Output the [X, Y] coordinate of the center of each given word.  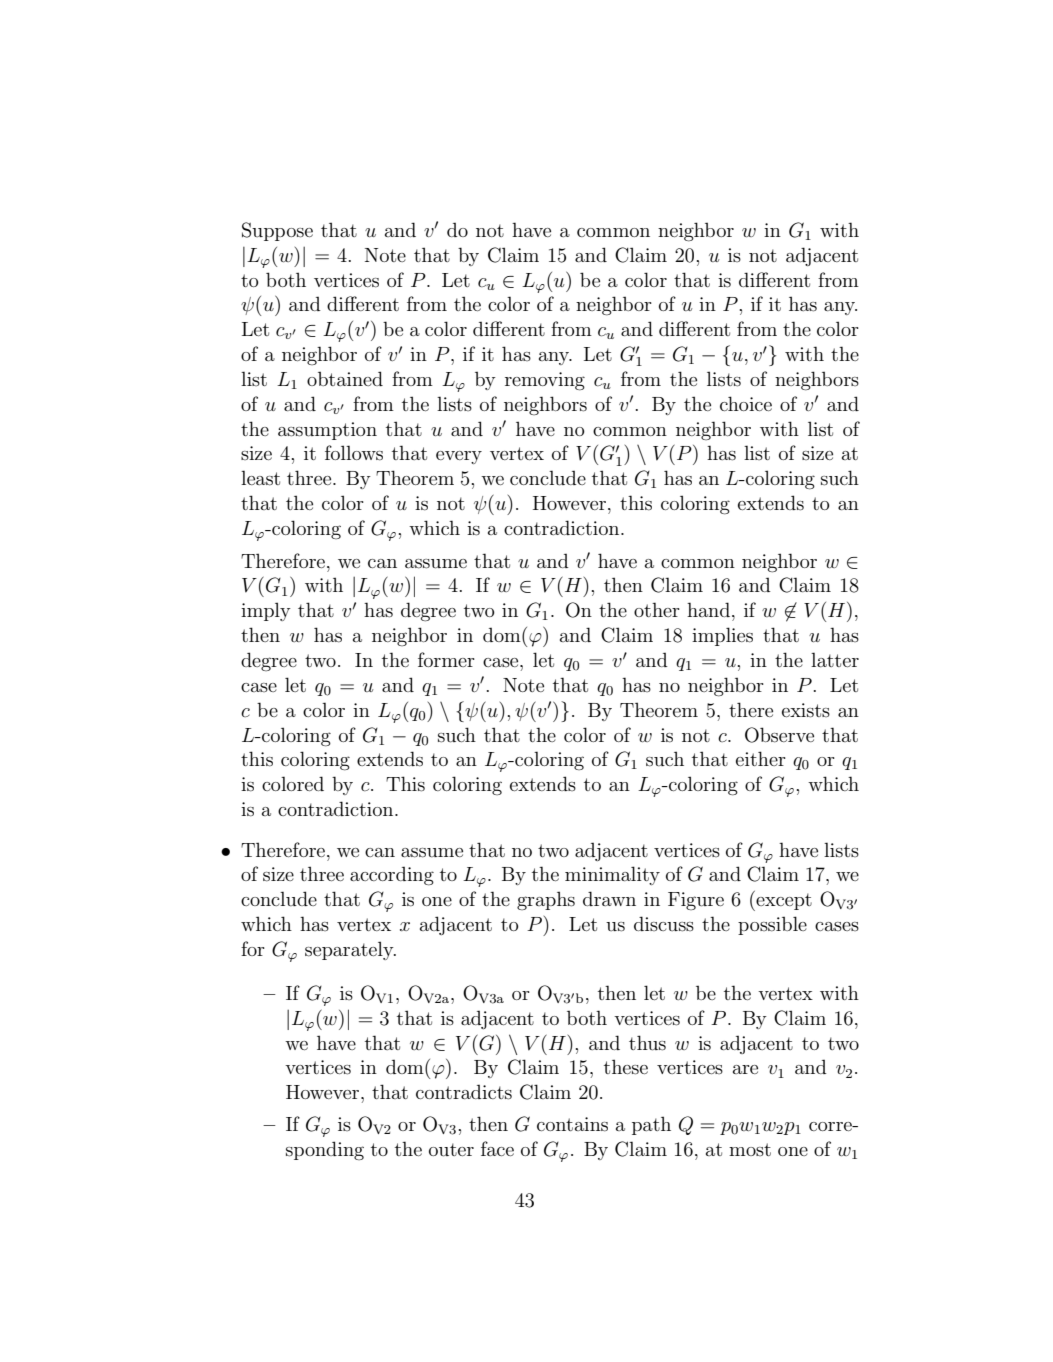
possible [772, 925]
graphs [546, 900]
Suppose [277, 231]
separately [350, 950]
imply [266, 611]
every [459, 457]
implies [722, 636]
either [761, 758]
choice [746, 403]
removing [545, 381]
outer [451, 1150]
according [392, 876]
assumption [327, 431]
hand [710, 609]
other [657, 609]
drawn [609, 898]
